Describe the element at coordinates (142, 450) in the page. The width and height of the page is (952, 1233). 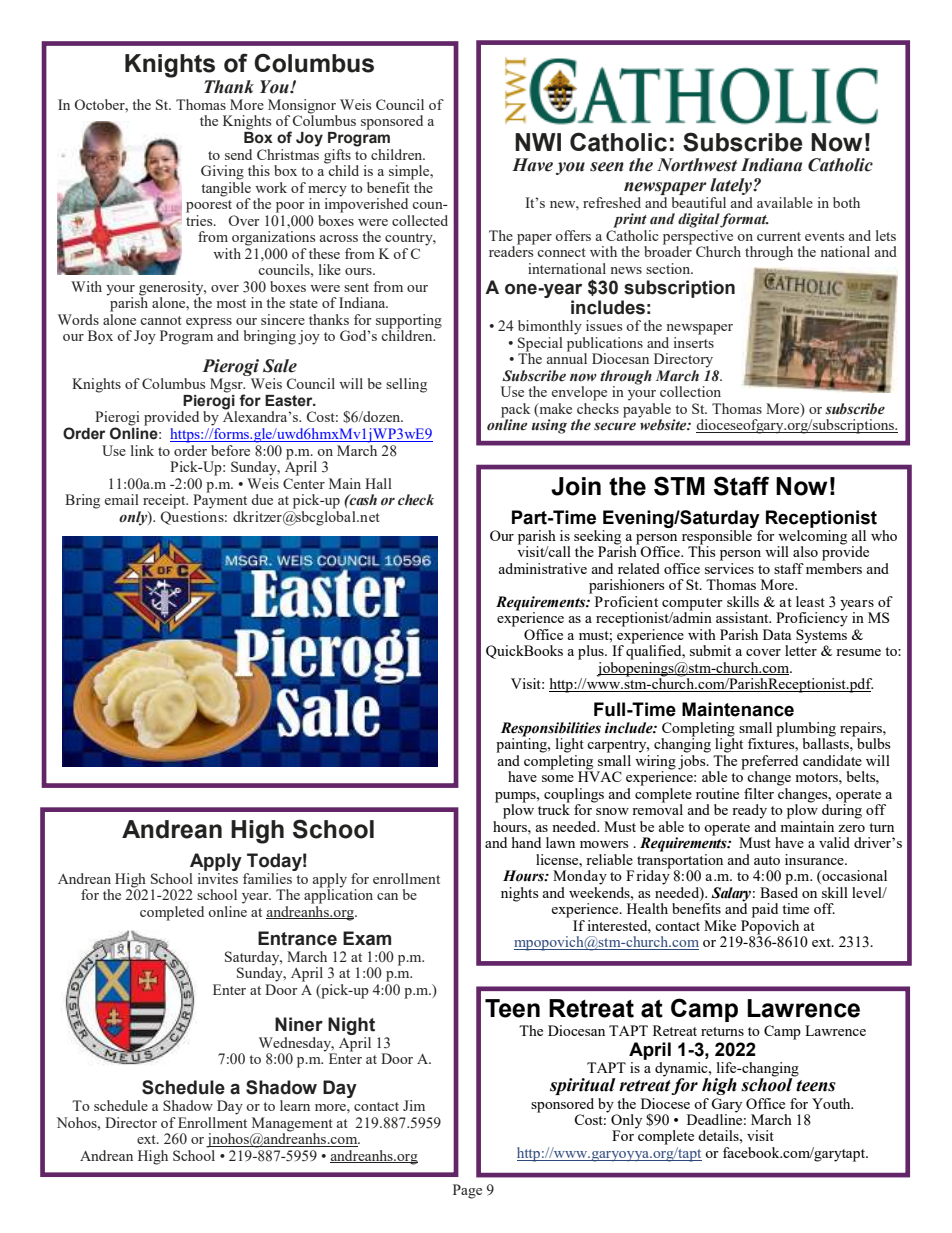
I see `link` at that location.
